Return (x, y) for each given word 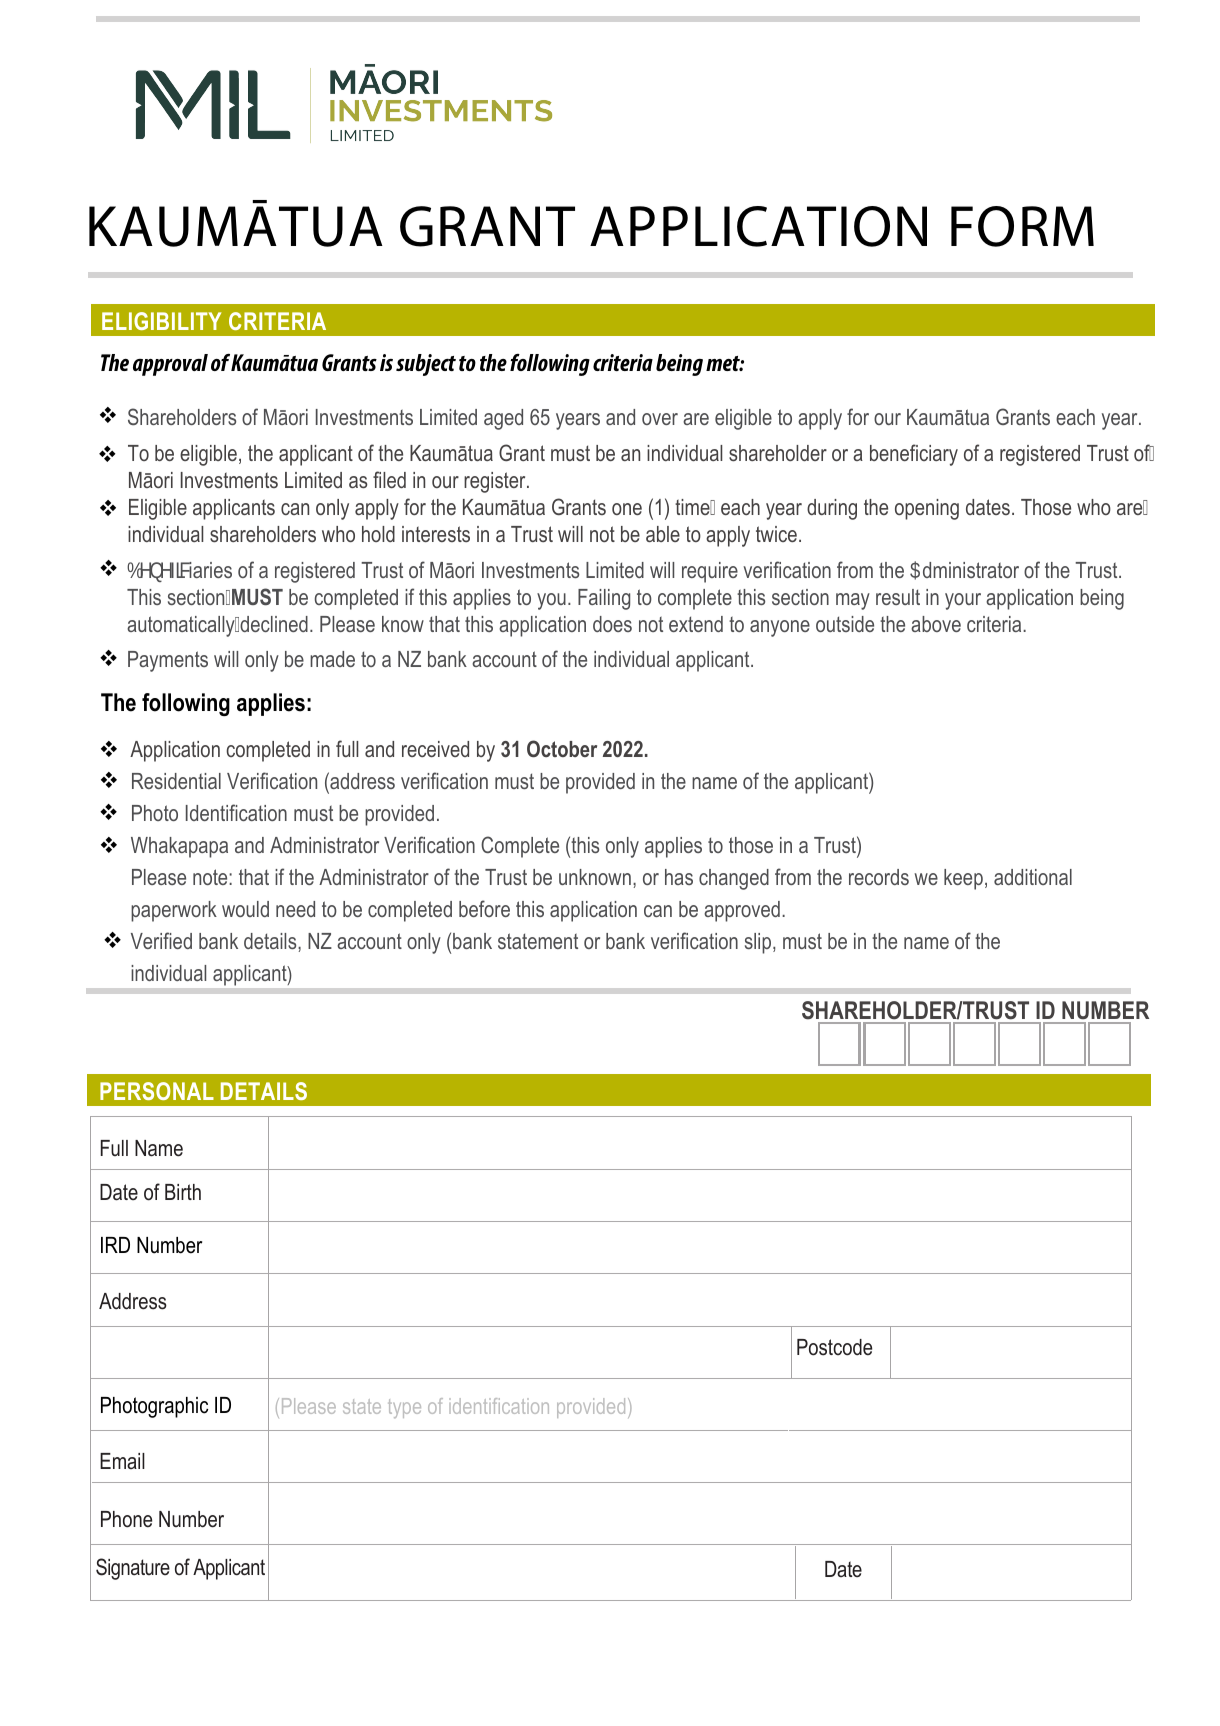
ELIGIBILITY (161, 321)
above (936, 624)
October (562, 749)
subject (426, 365)
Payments (168, 661)
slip (758, 943)
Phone (126, 1519)
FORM (1022, 226)
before (484, 908)
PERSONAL (157, 1091)
